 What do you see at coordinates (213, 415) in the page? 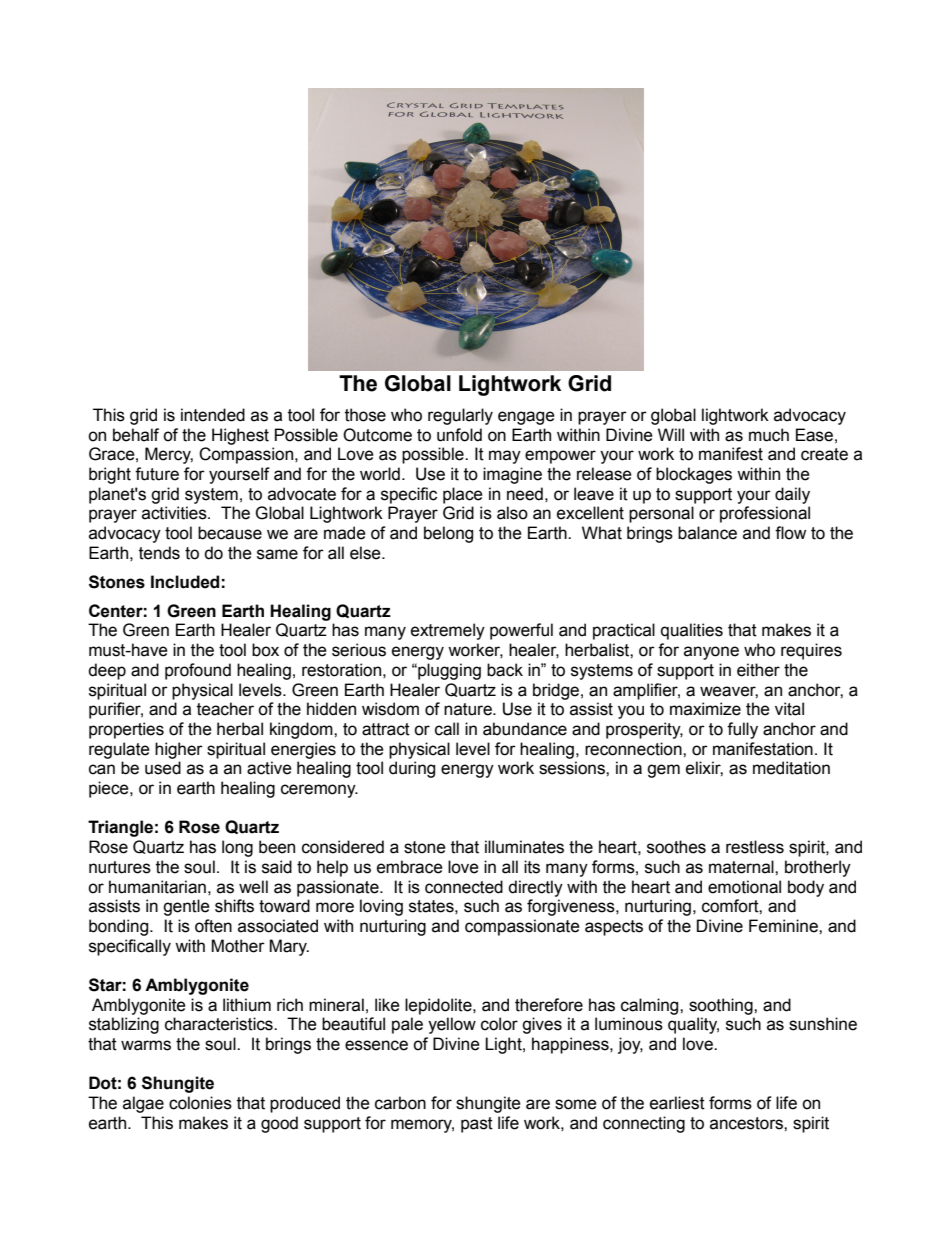
I see `intended` at bounding box center [213, 415].
